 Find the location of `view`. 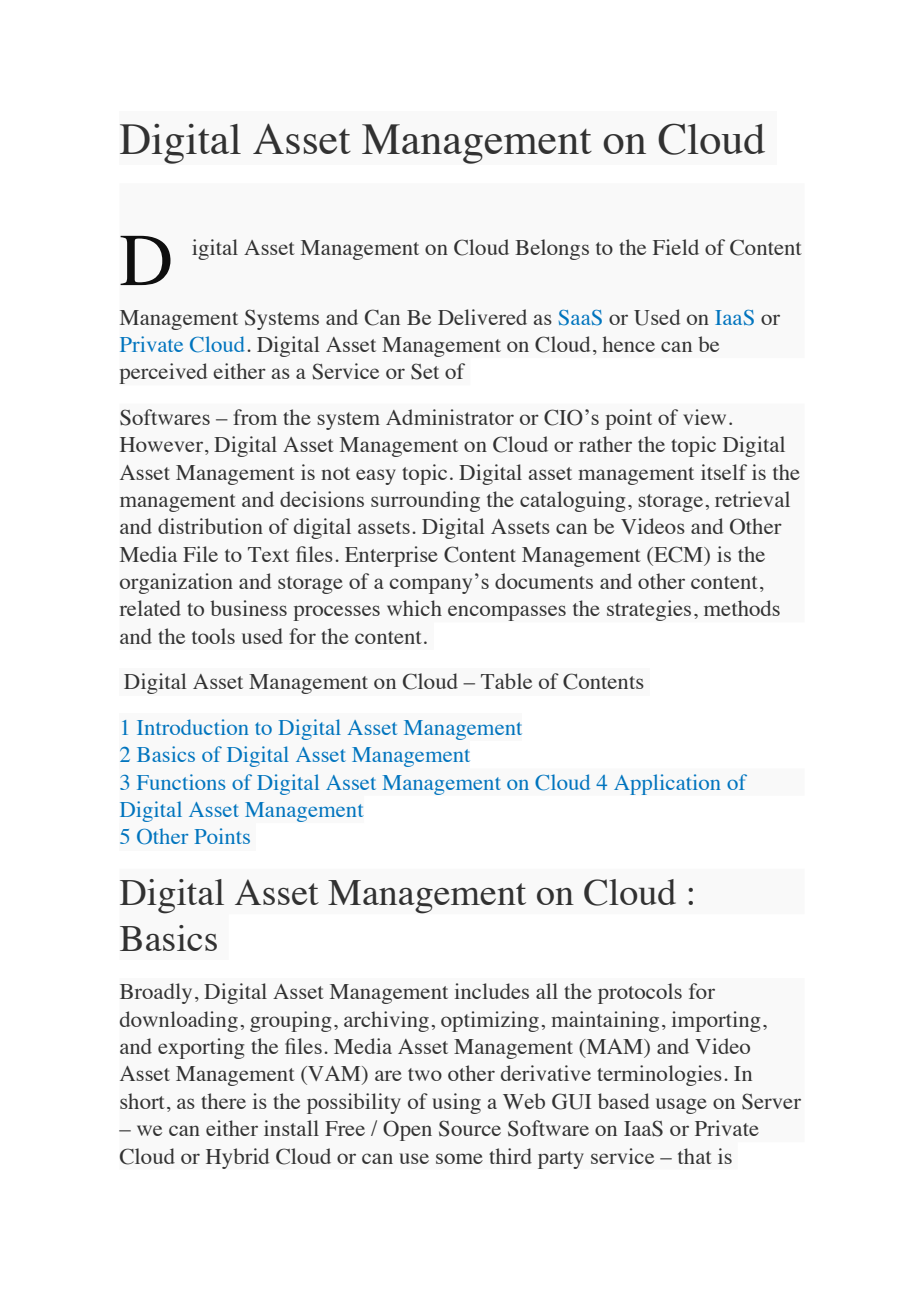

view is located at coordinates (704, 417).
